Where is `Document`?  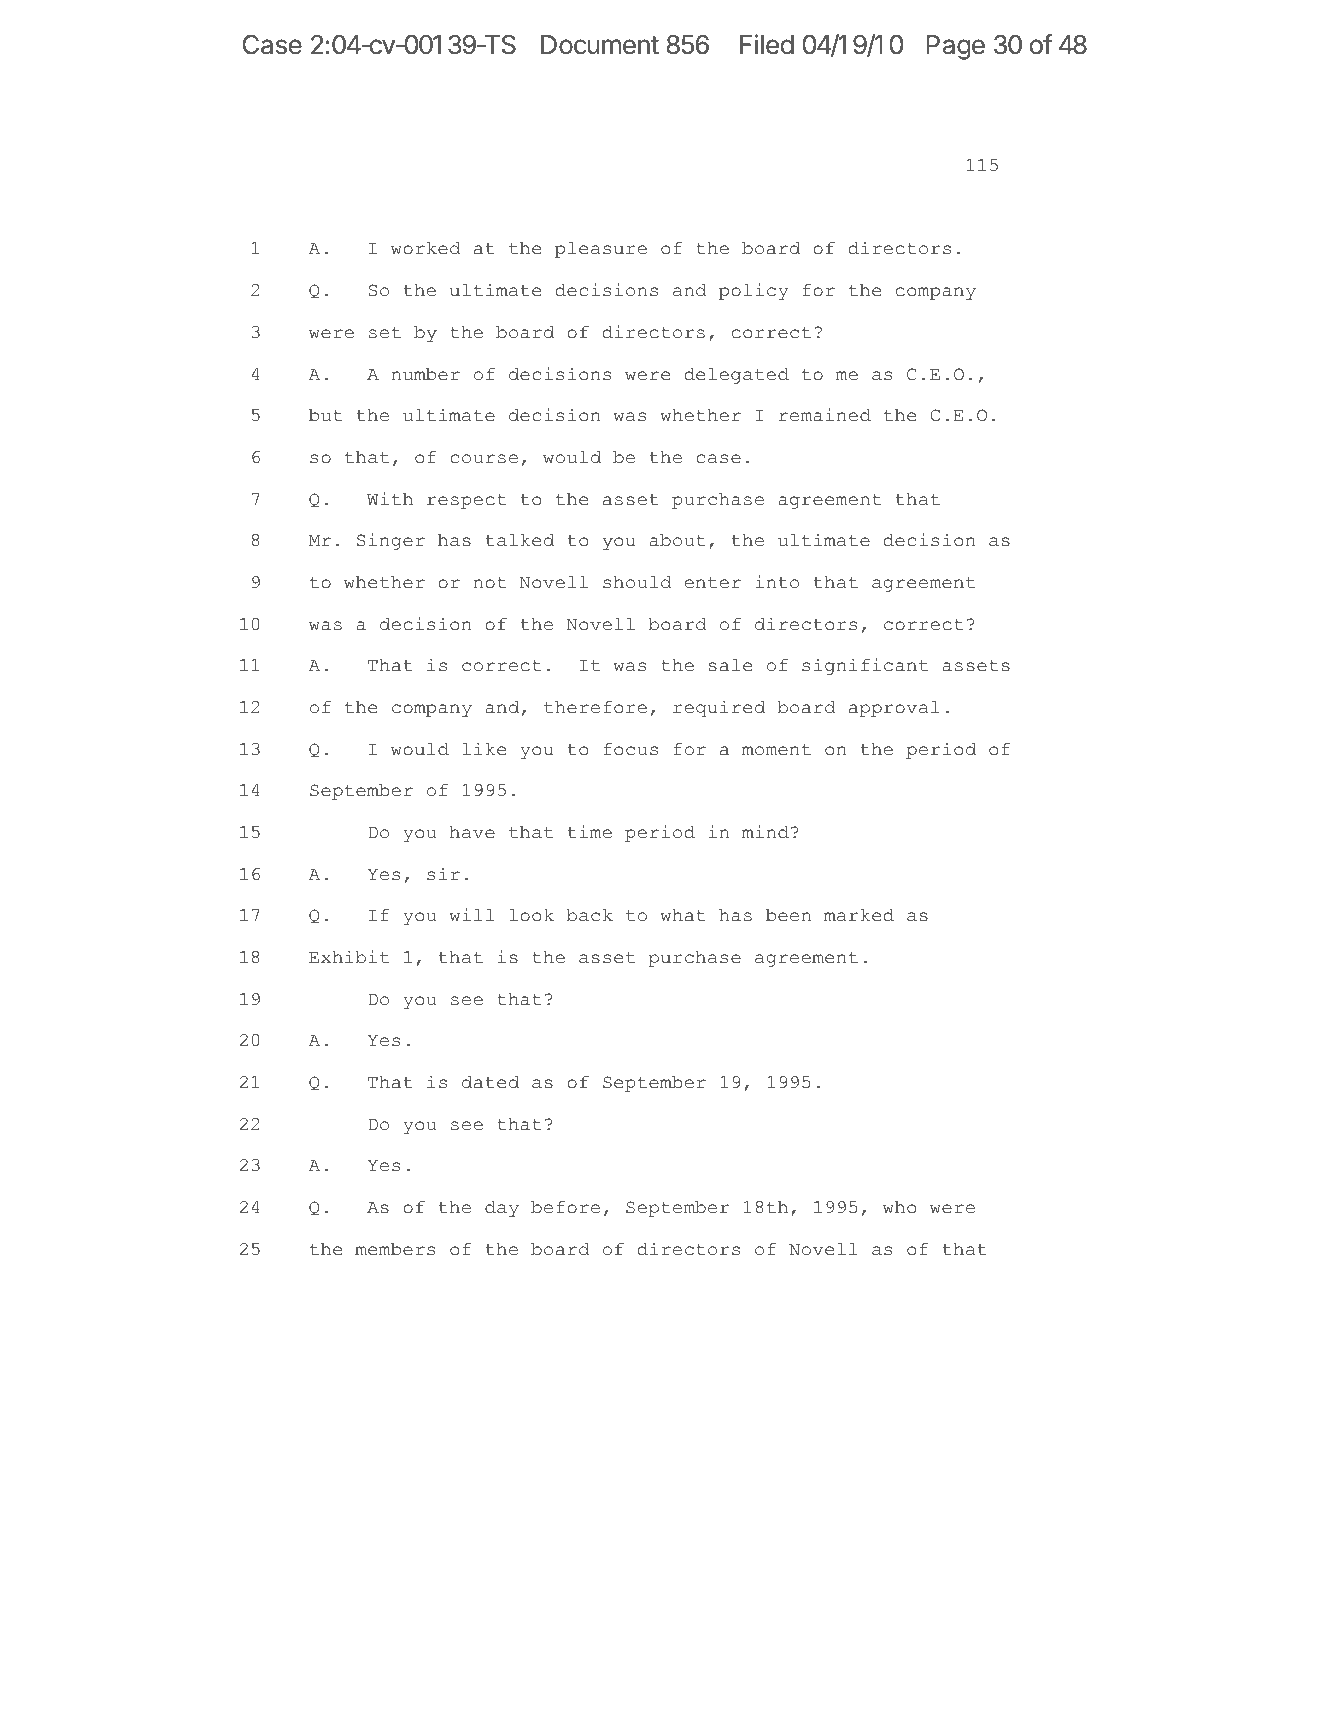
Document is located at coordinates (600, 45).
